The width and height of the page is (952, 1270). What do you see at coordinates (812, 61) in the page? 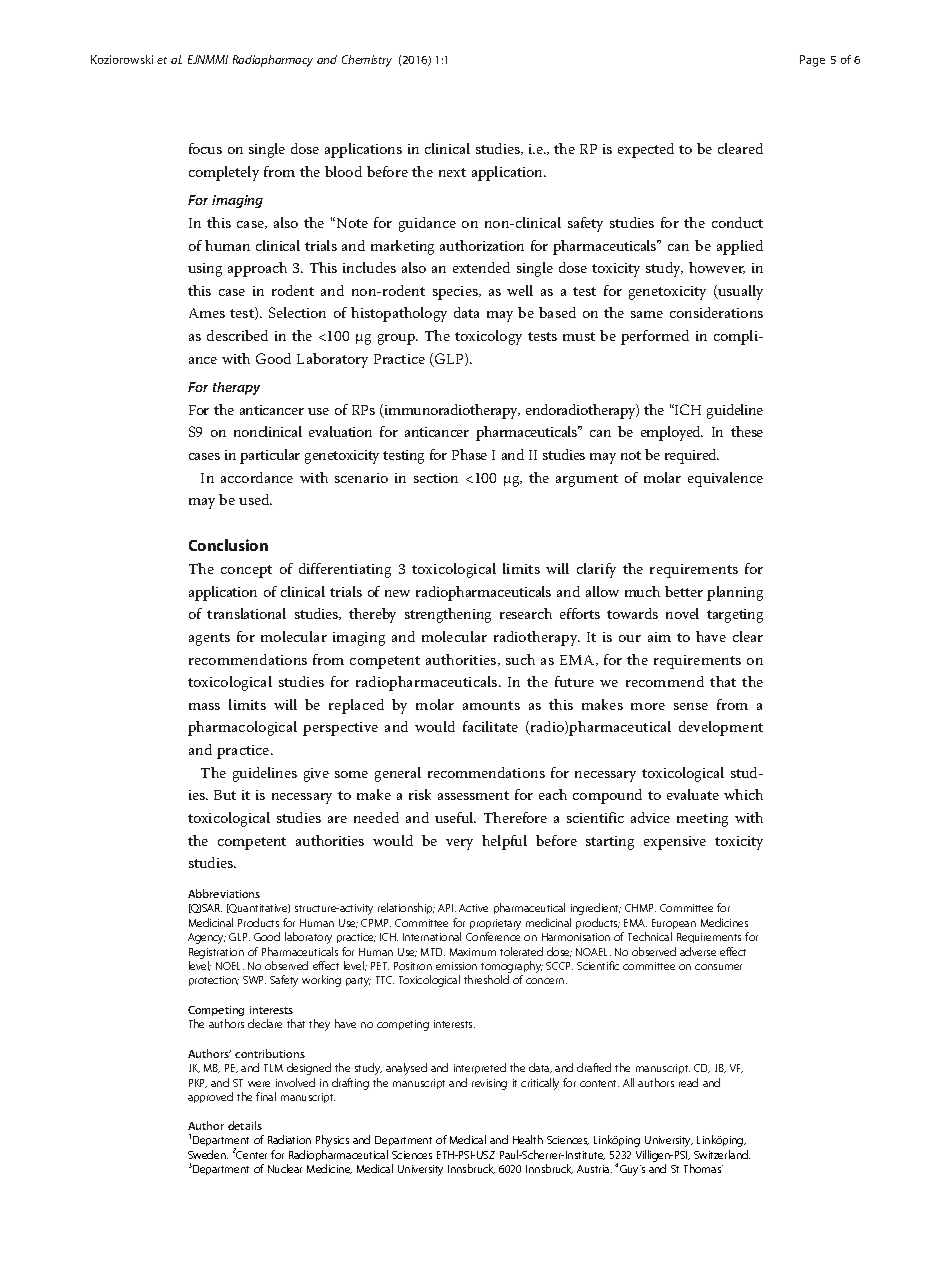
I see `Page` at bounding box center [812, 61].
